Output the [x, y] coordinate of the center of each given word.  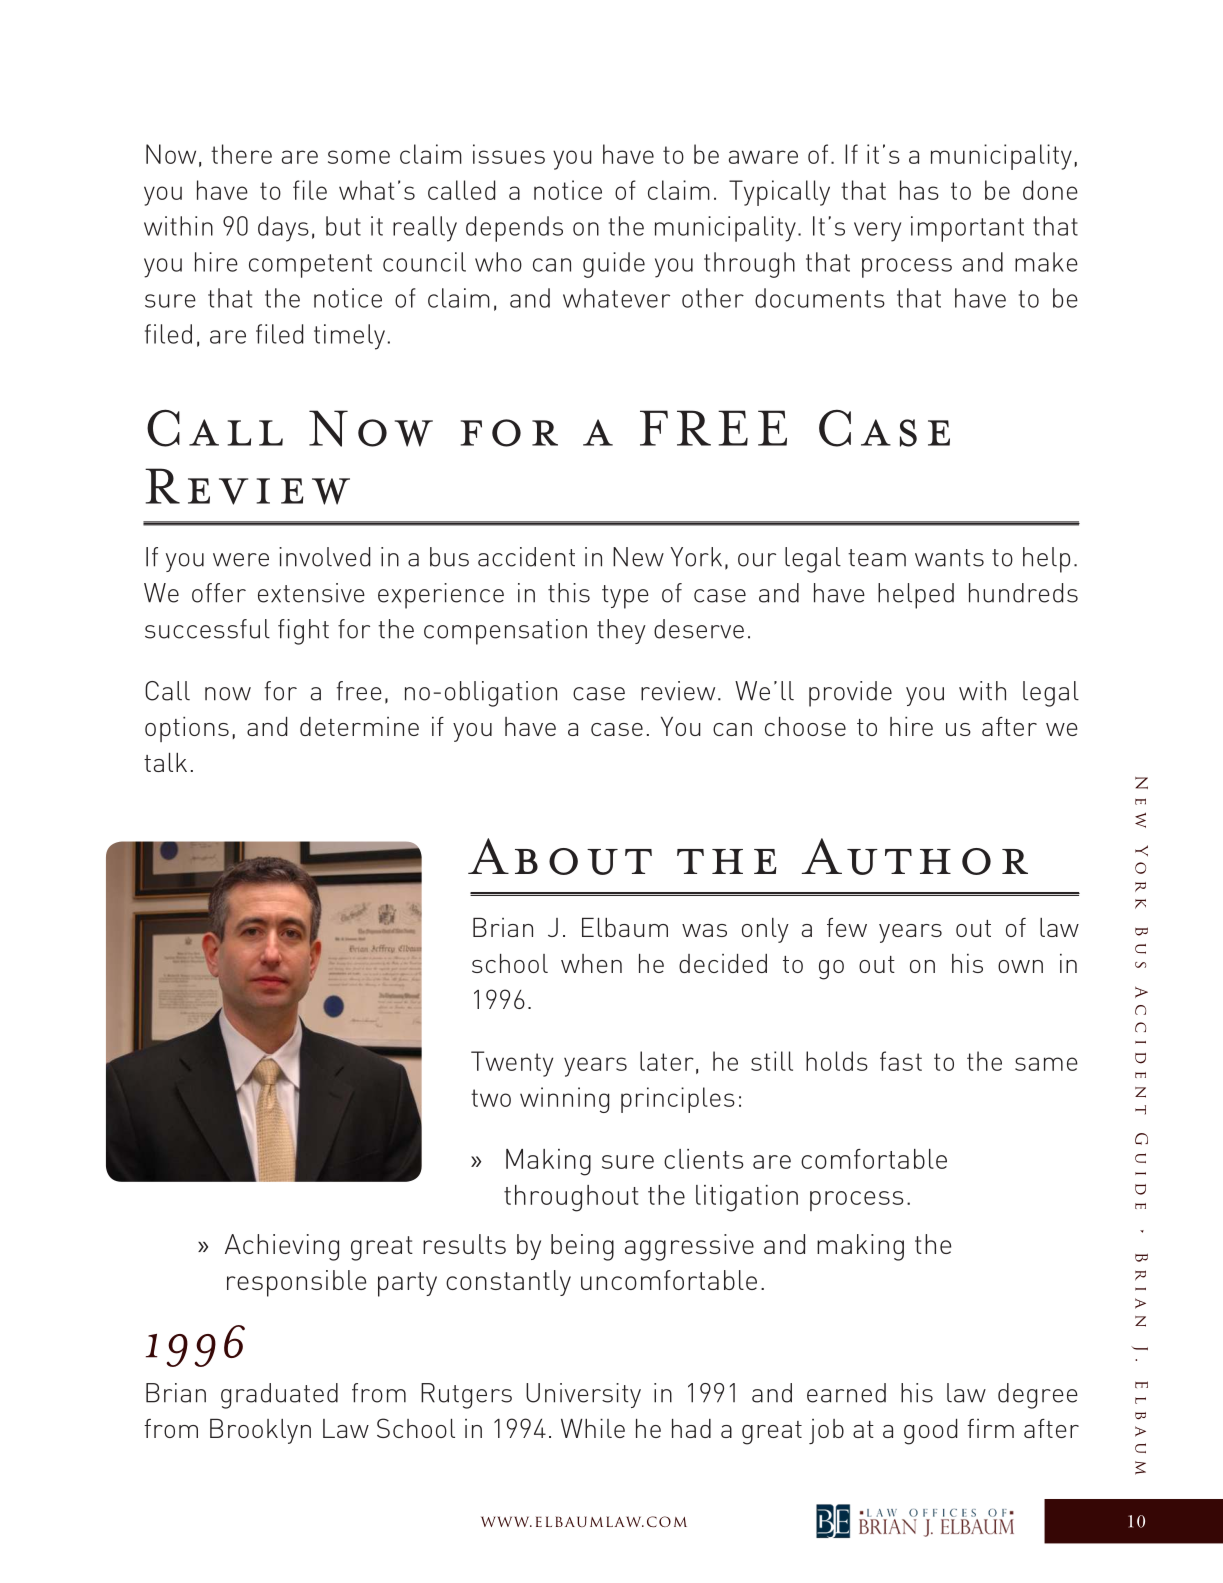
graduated [279, 1396]
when [591, 963]
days [283, 229]
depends [514, 229]
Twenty [512, 1064]
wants [949, 558]
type [625, 597]
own [1020, 966]
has [919, 190]
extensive [311, 593]
